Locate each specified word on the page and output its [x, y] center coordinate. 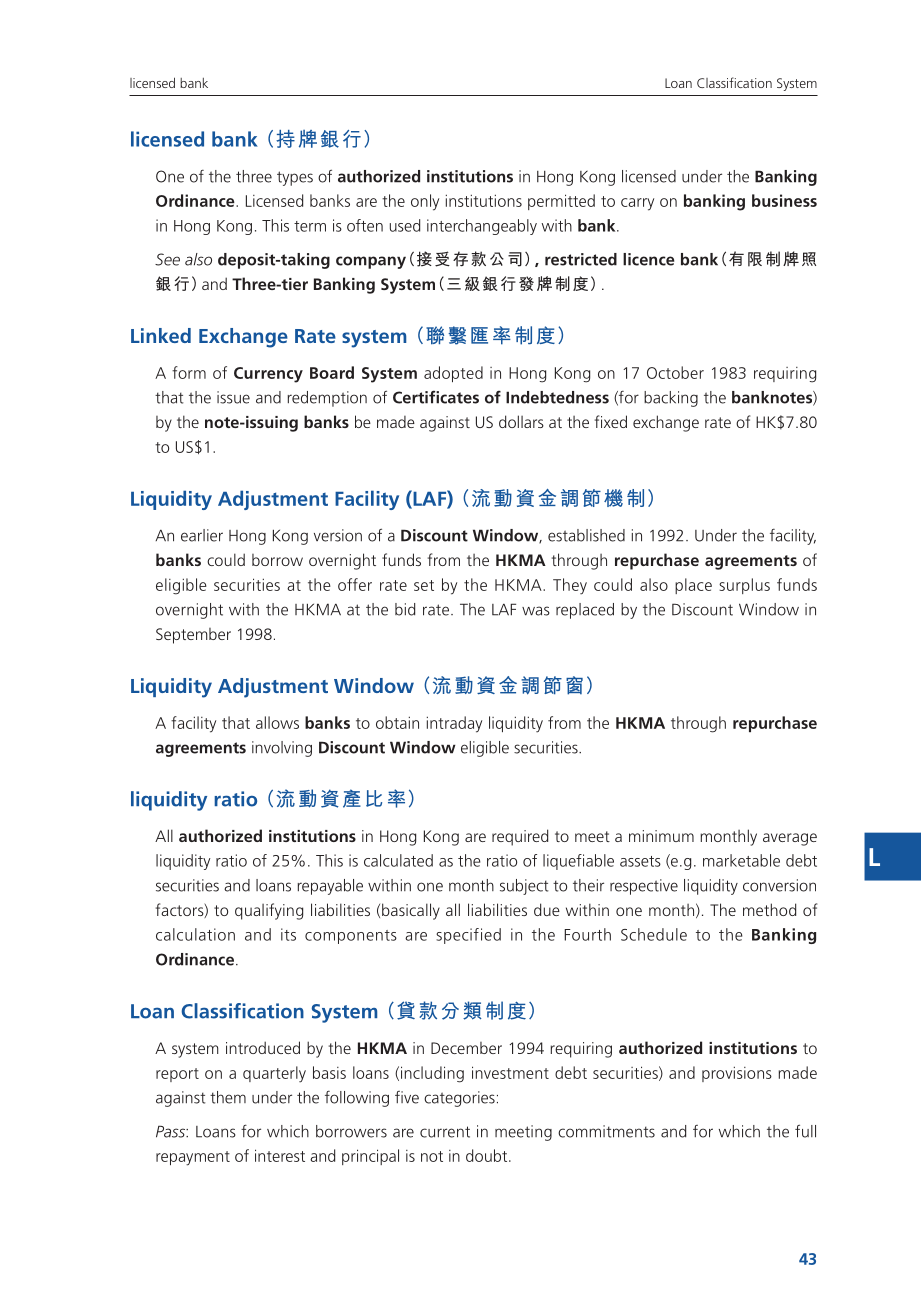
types [295, 178]
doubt [488, 1155]
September [193, 636]
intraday [454, 724]
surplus [744, 586]
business [784, 200]
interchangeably [482, 227]
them [228, 1097]
